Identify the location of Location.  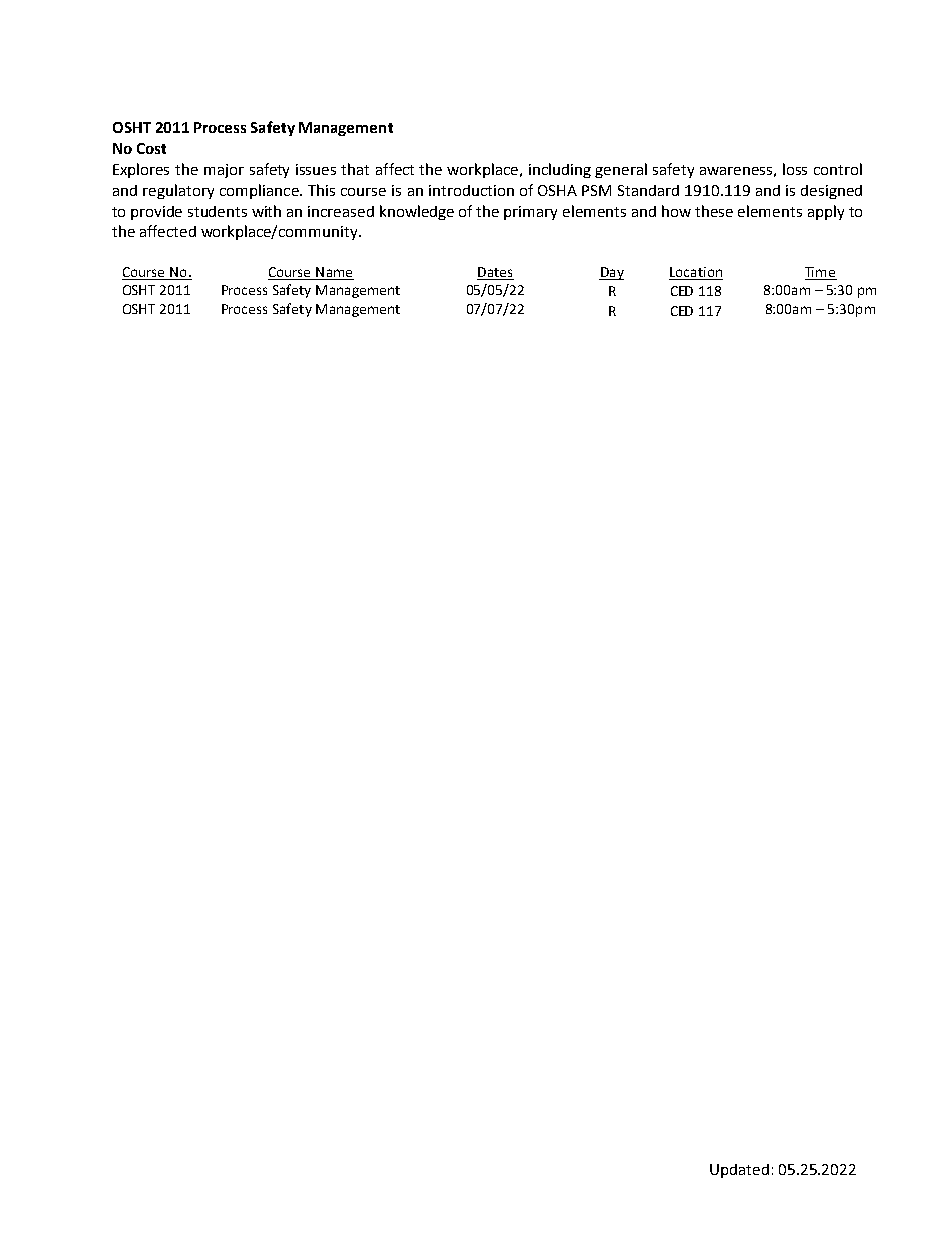
(696, 273).
